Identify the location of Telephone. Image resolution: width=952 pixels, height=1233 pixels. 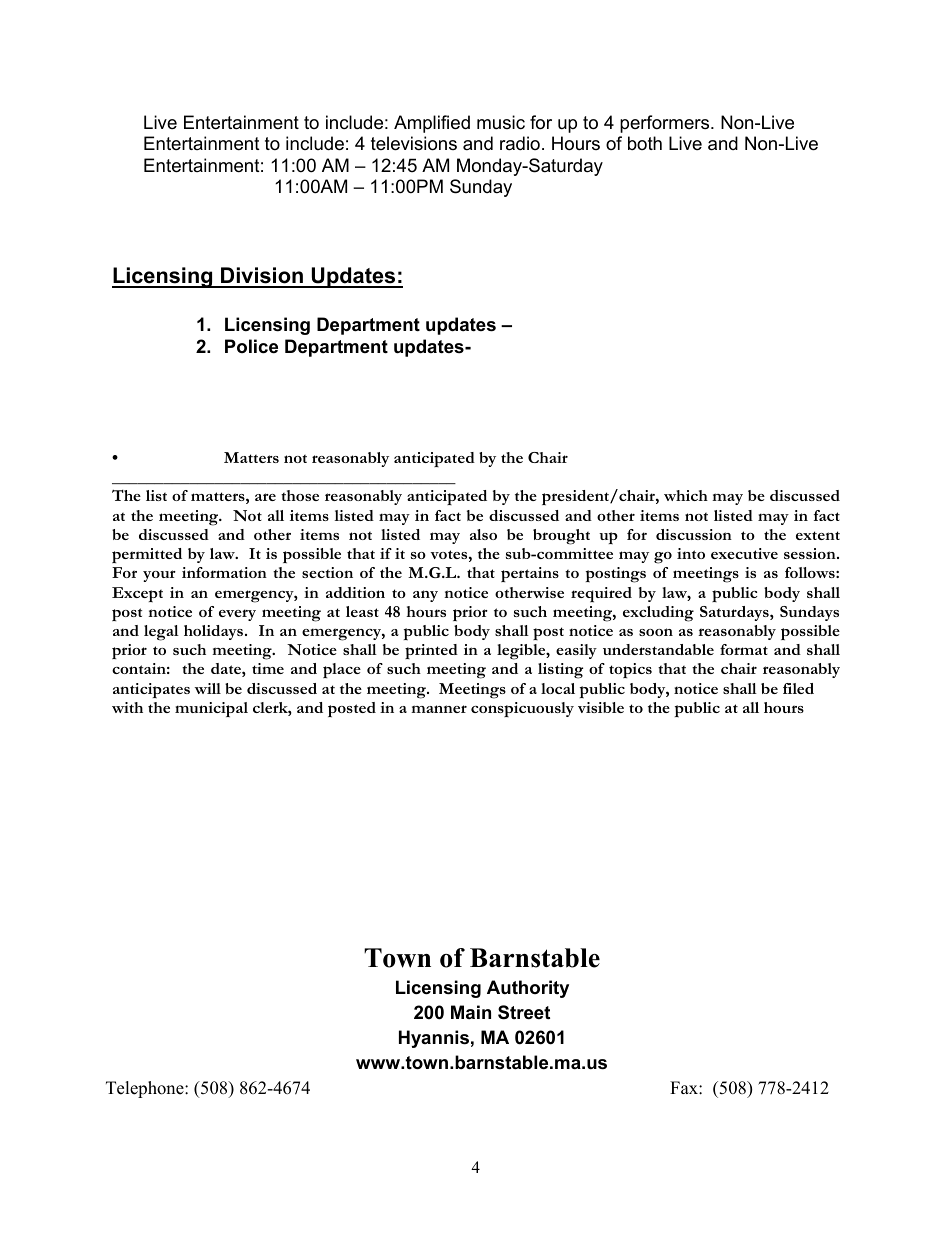
(146, 1089).
